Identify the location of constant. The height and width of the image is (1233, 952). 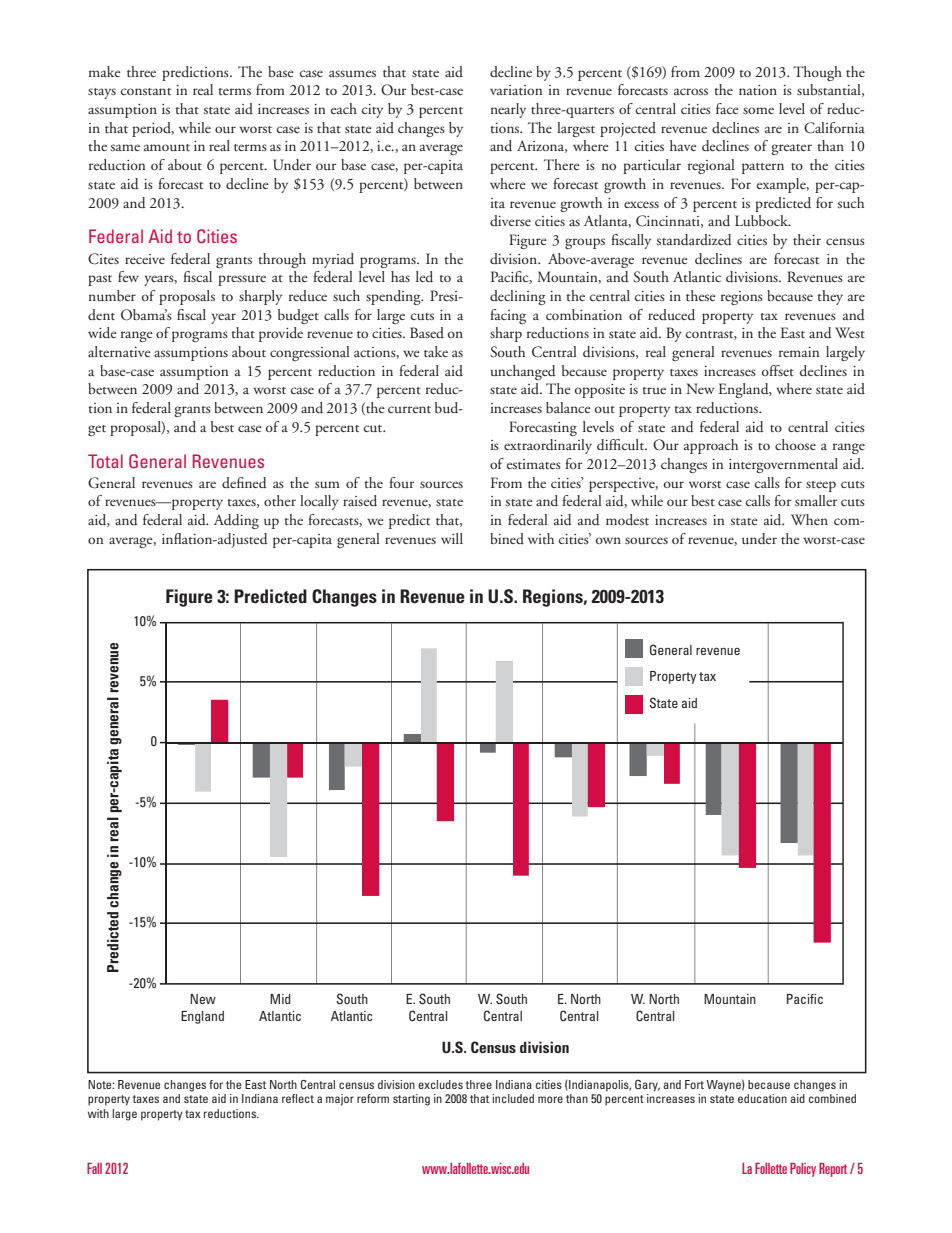
(146, 91).
